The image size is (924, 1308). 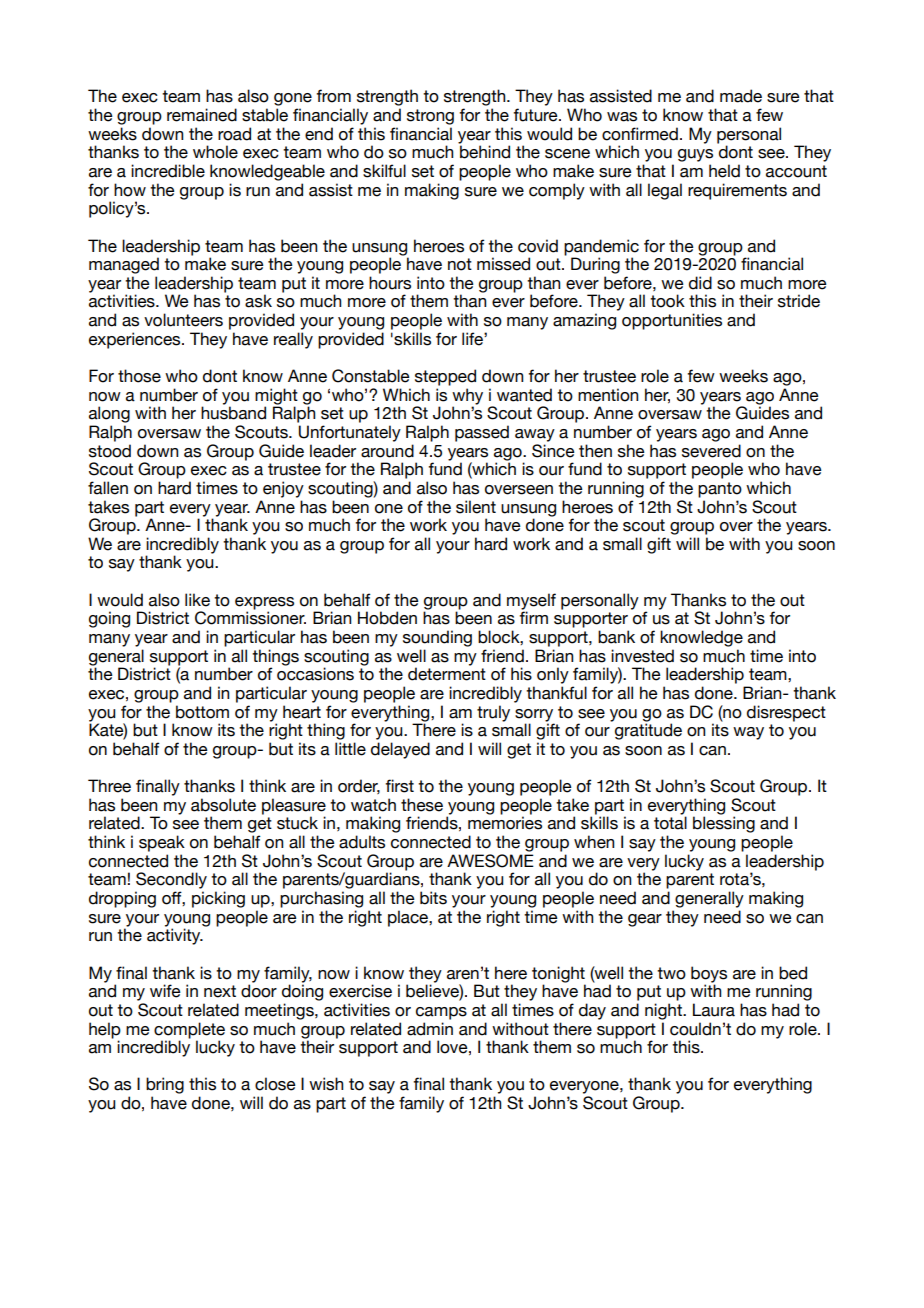 What do you see at coordinates (202, 115) in the screenshot?
I see `remained` at bounding box center [202, 115].
